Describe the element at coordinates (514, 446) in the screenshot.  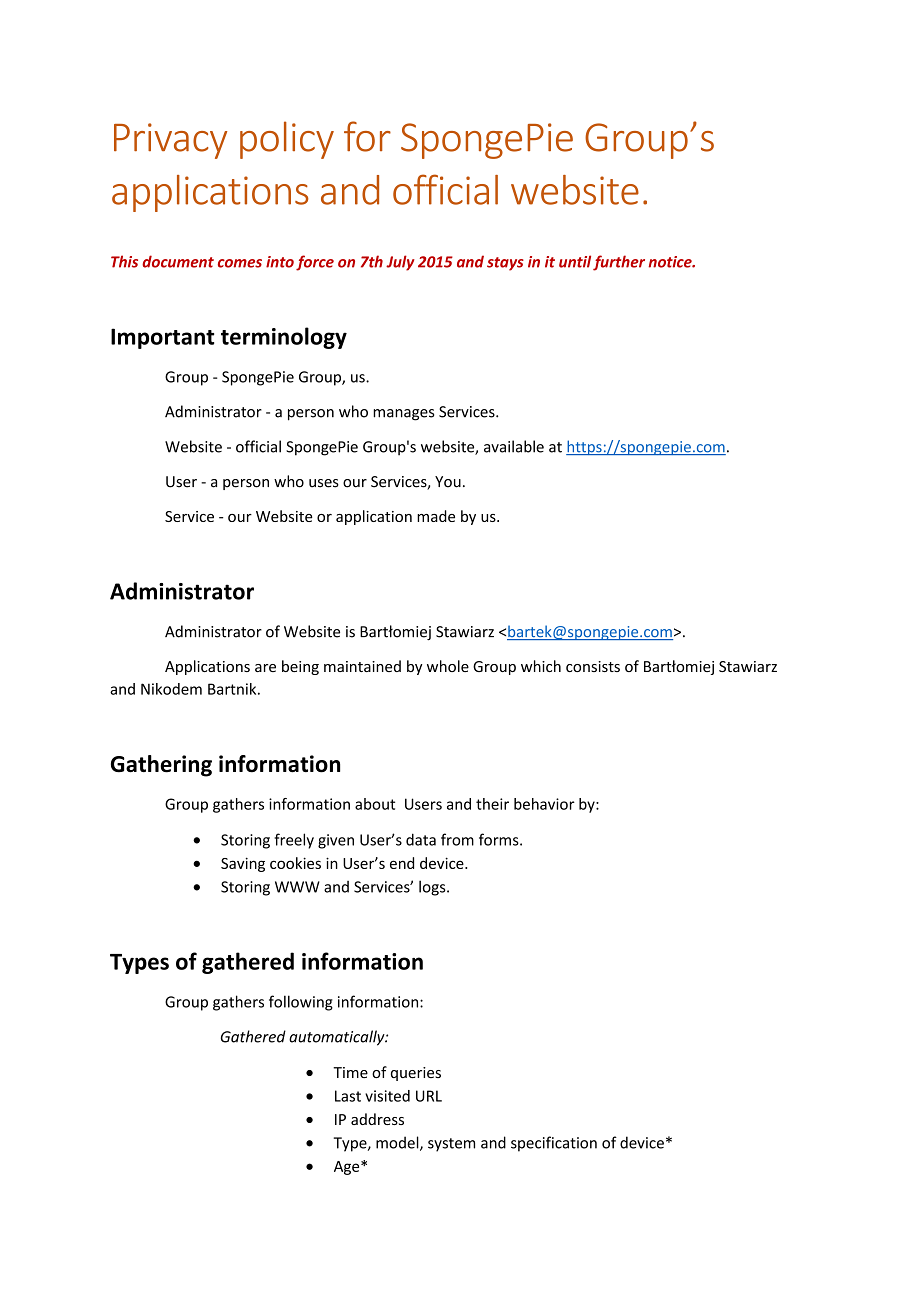
I see `available` at that location.
